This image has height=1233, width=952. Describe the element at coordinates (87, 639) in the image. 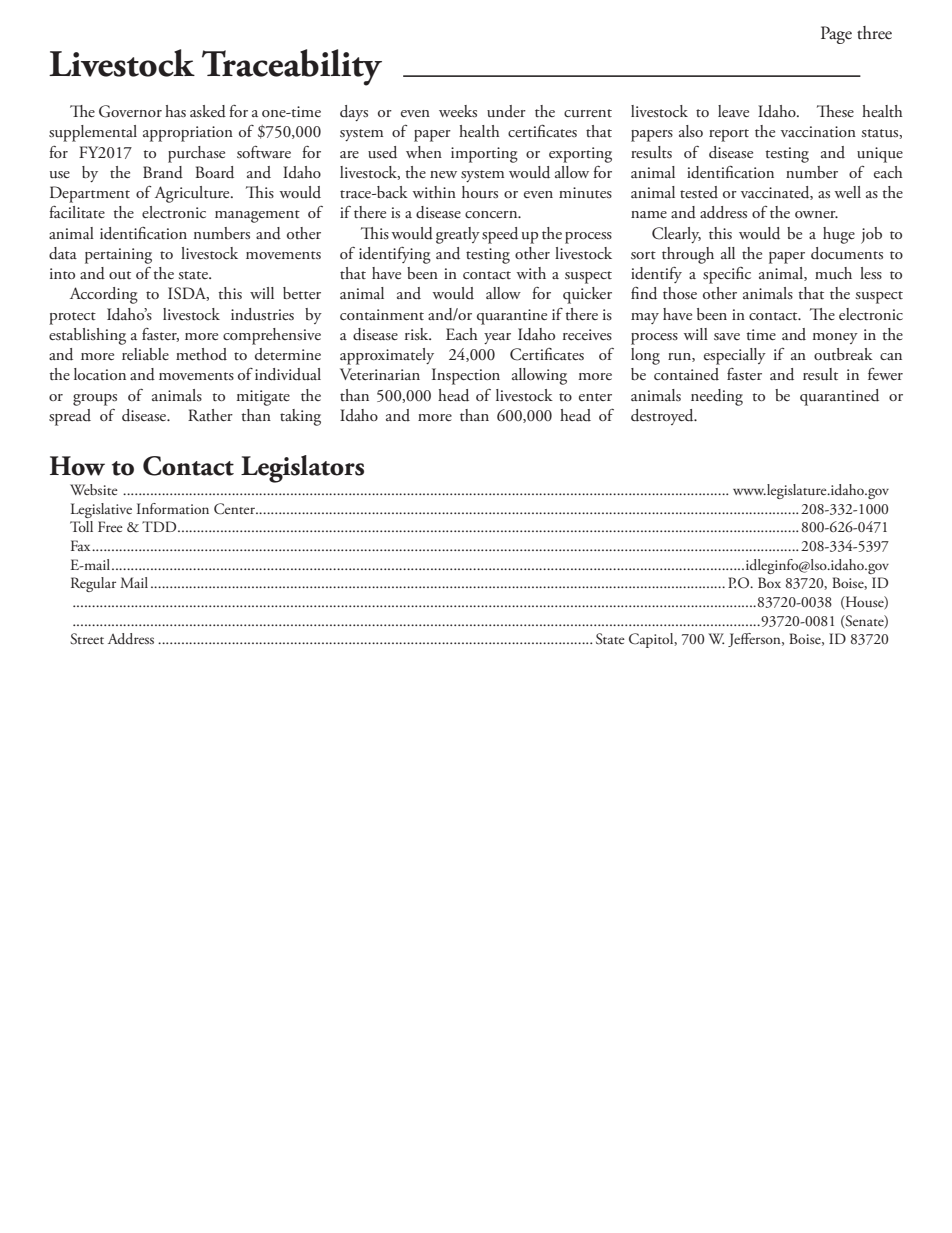

I see `Street` at that location.
